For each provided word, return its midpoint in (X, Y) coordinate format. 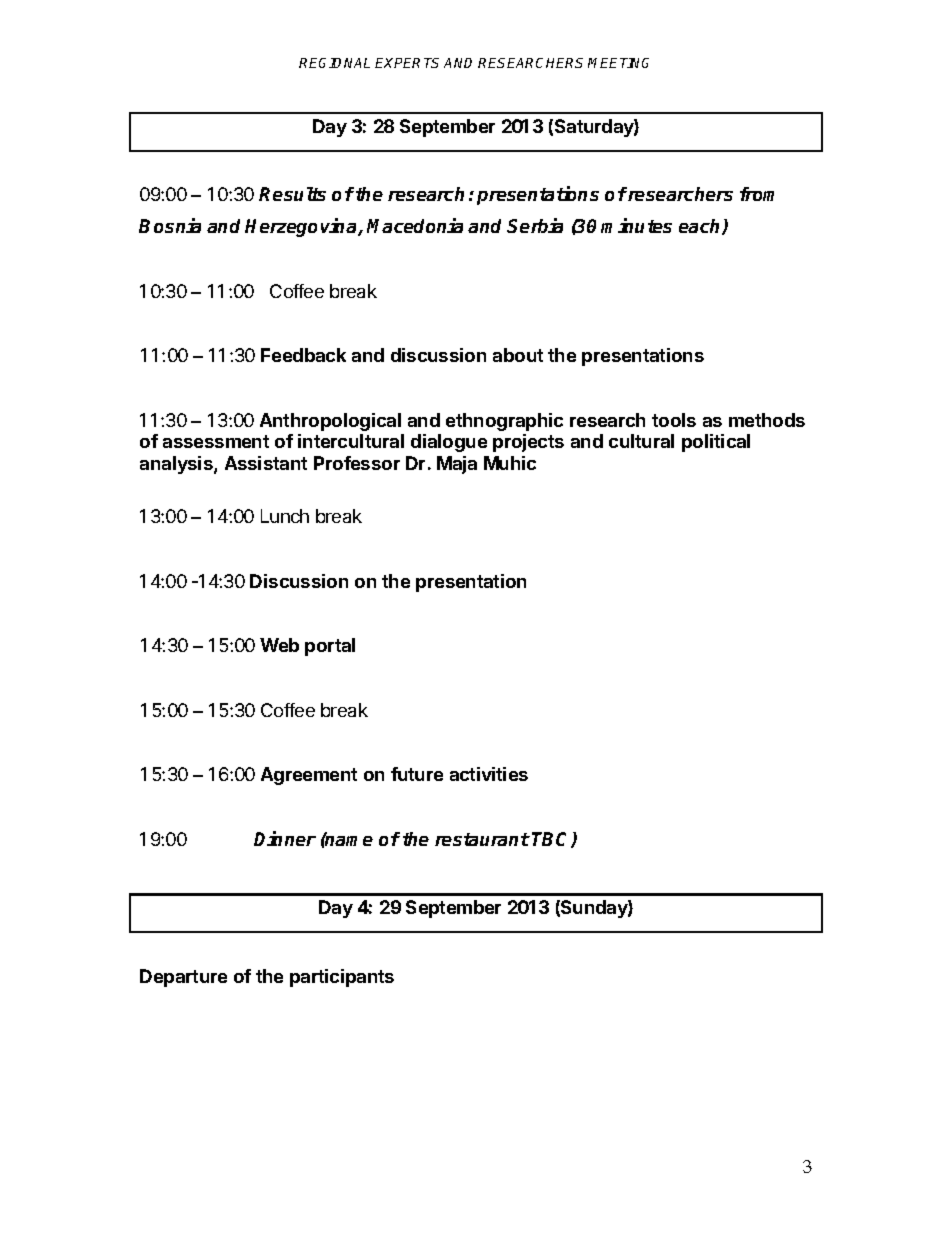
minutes (636, 225)
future (417, 774)
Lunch (285, 516)
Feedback (303, 355)
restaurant (482, 839)
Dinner (285, 838)
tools (674, 420)
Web (279, 645)
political (716, 443)
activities (489, 774)
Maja (457, 465)
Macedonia (415, 225)
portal (330, 647)
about (518, 355)
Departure (183, 978)
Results (292, 194)
